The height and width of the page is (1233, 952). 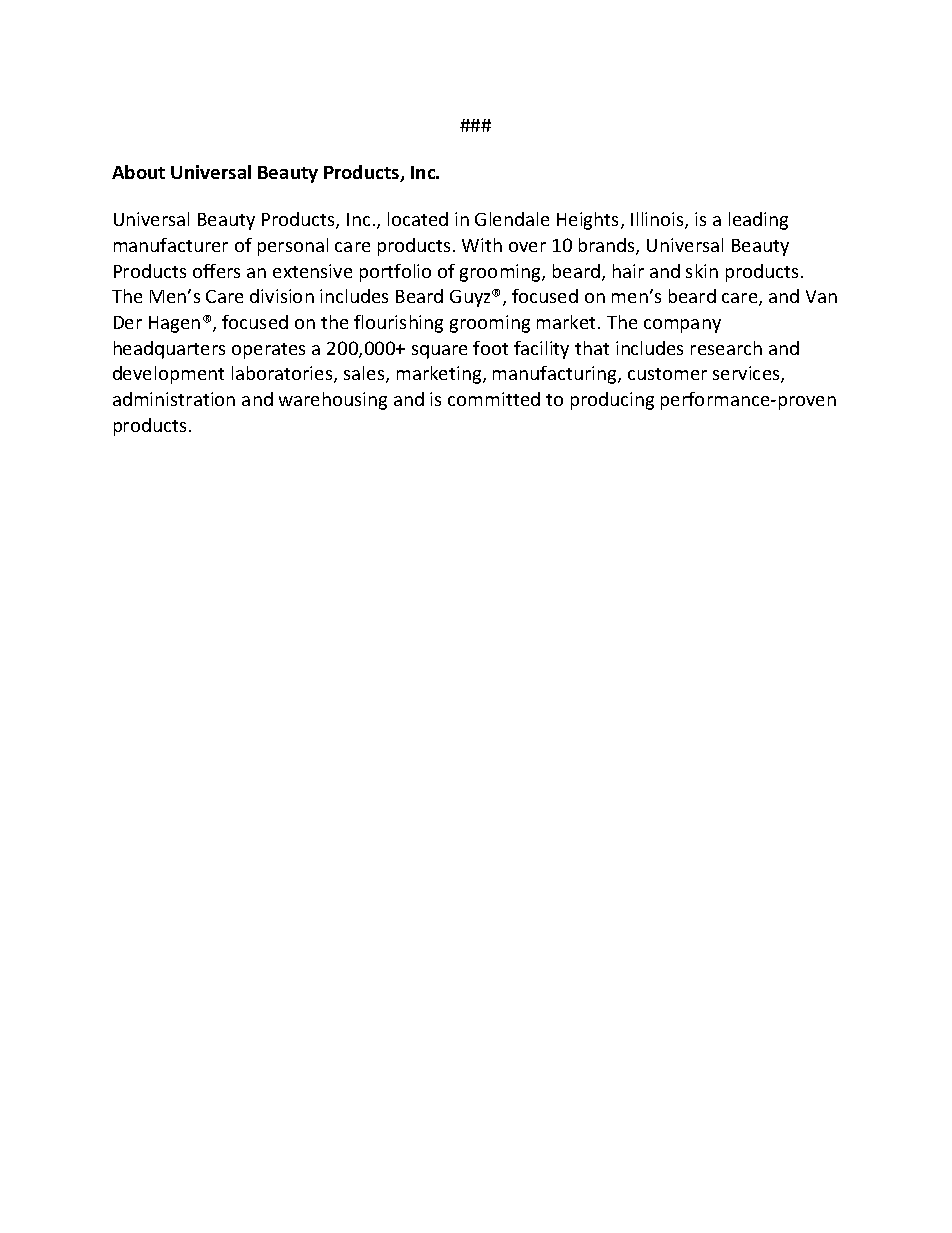 What do you see at coordinates (282, 296) in the page?
I see `division` at bounding box center [282, 296].
